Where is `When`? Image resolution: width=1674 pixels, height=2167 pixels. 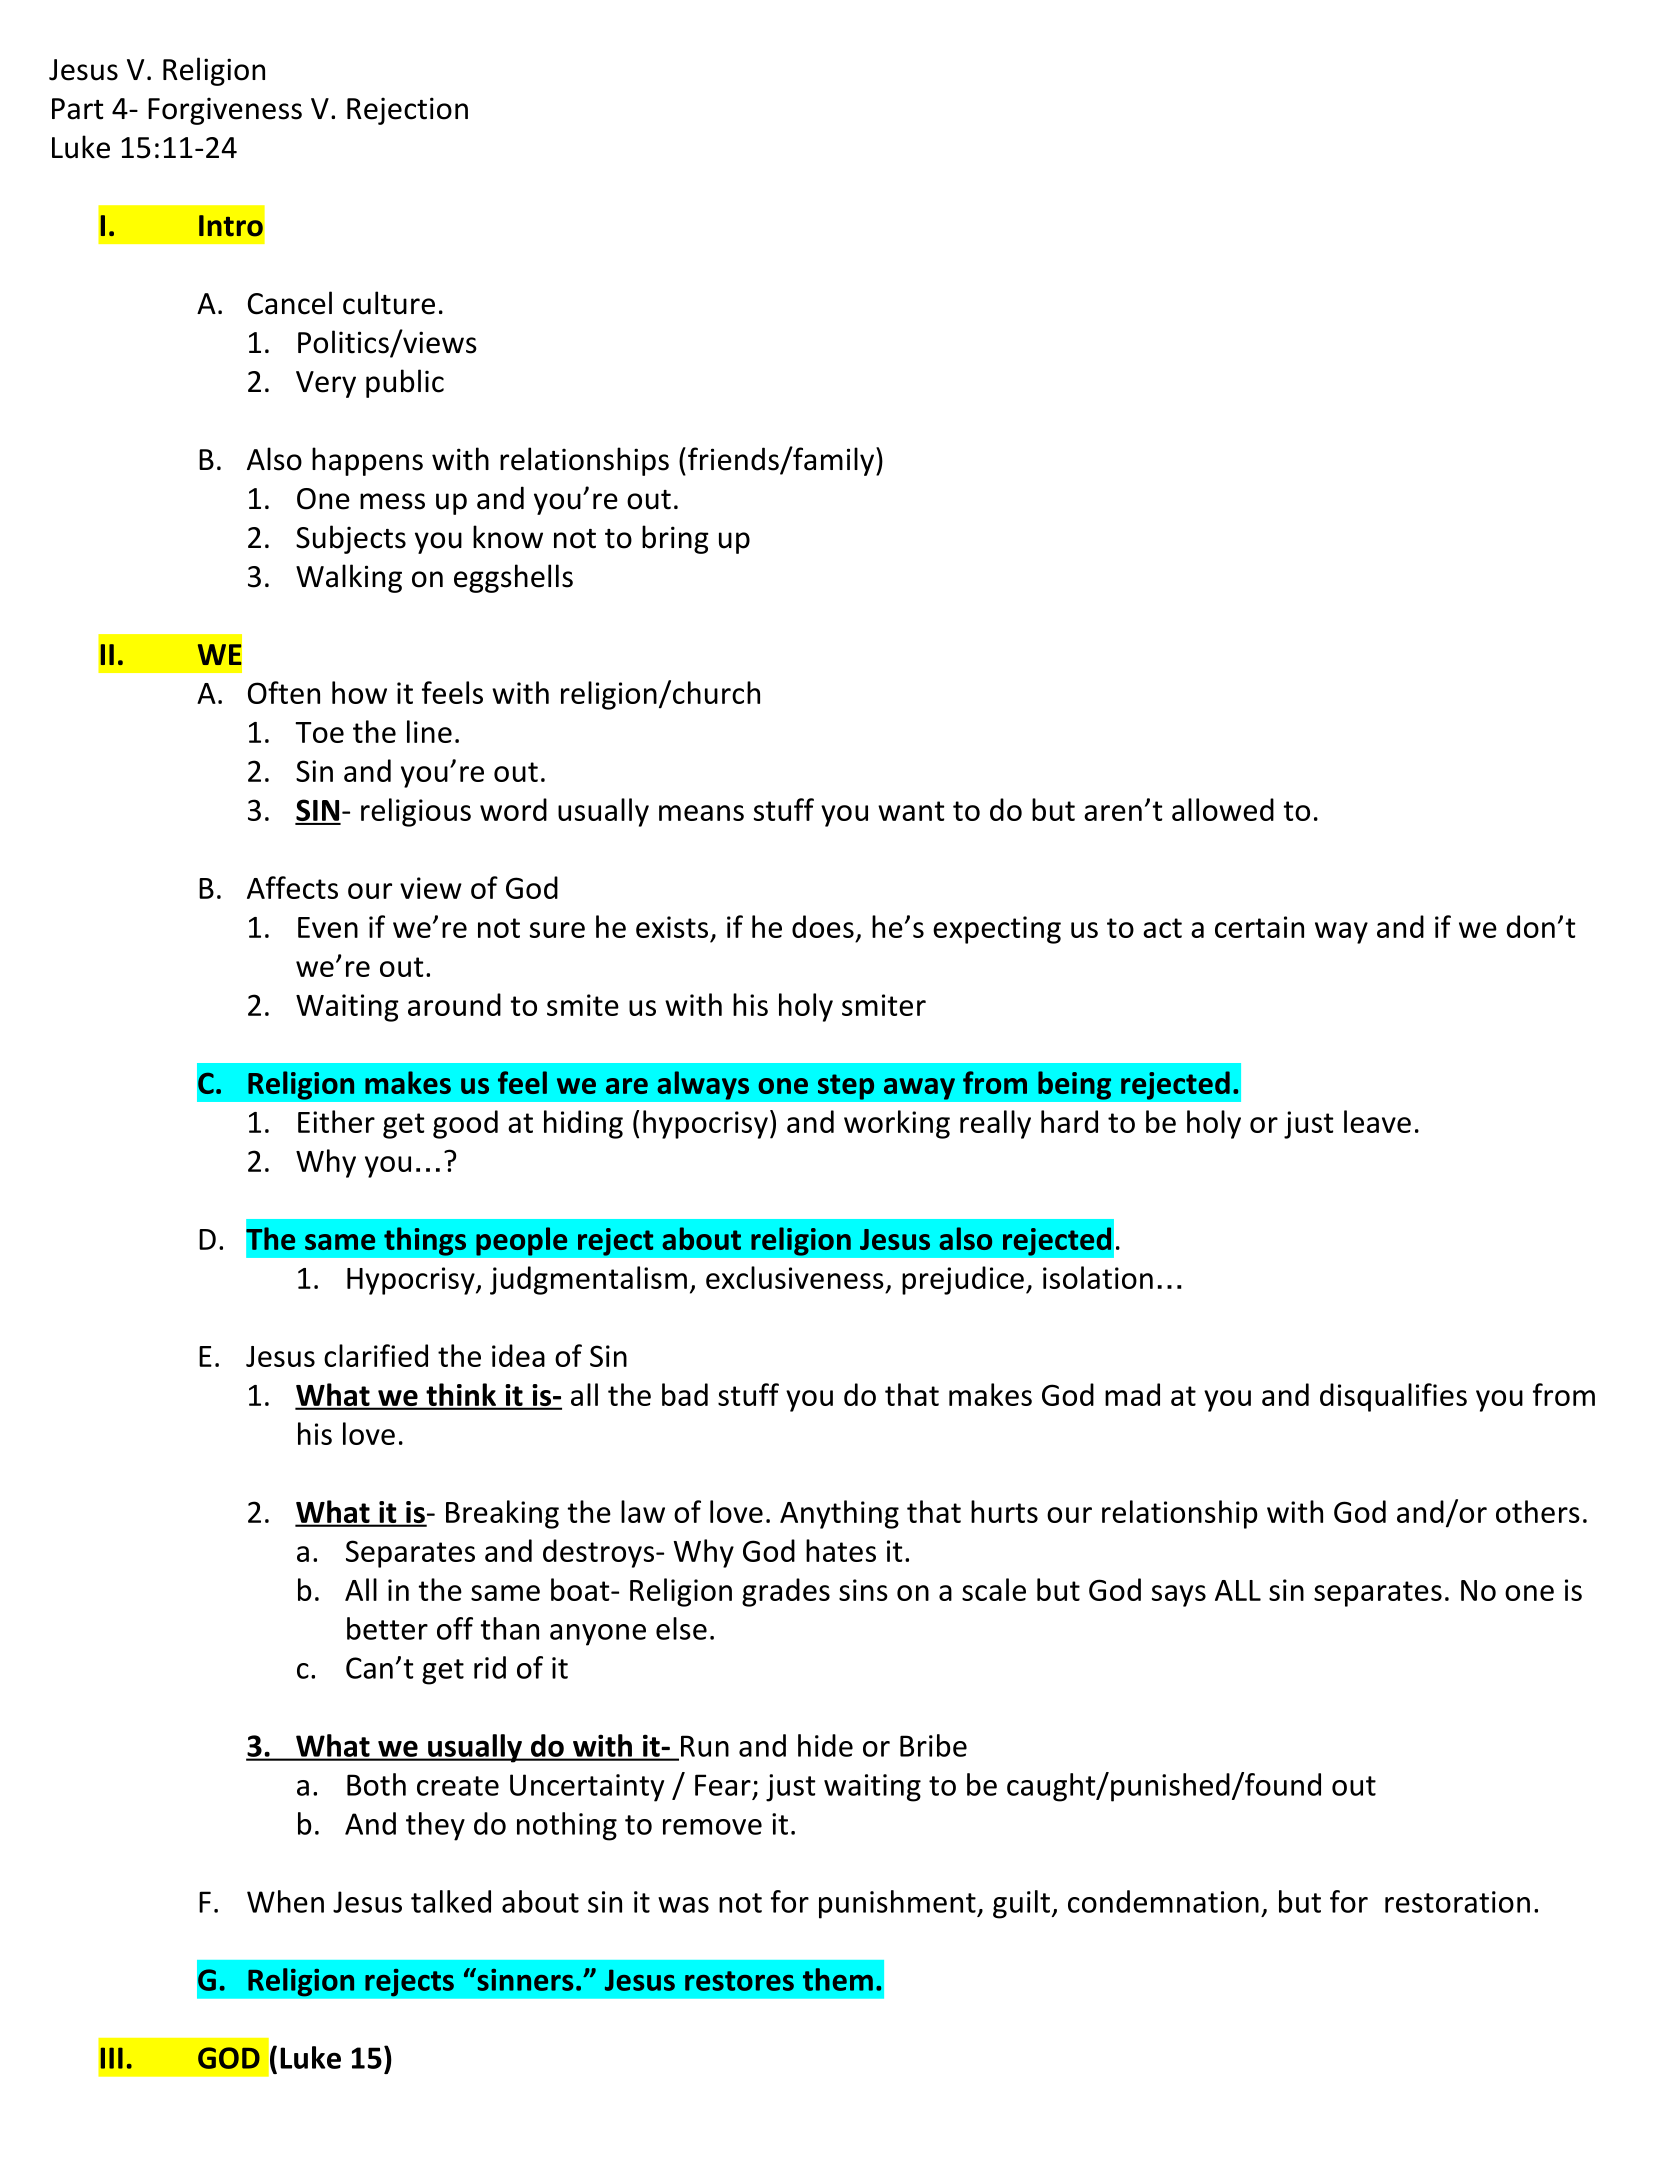
When is located at coordinates (285, 1901).
